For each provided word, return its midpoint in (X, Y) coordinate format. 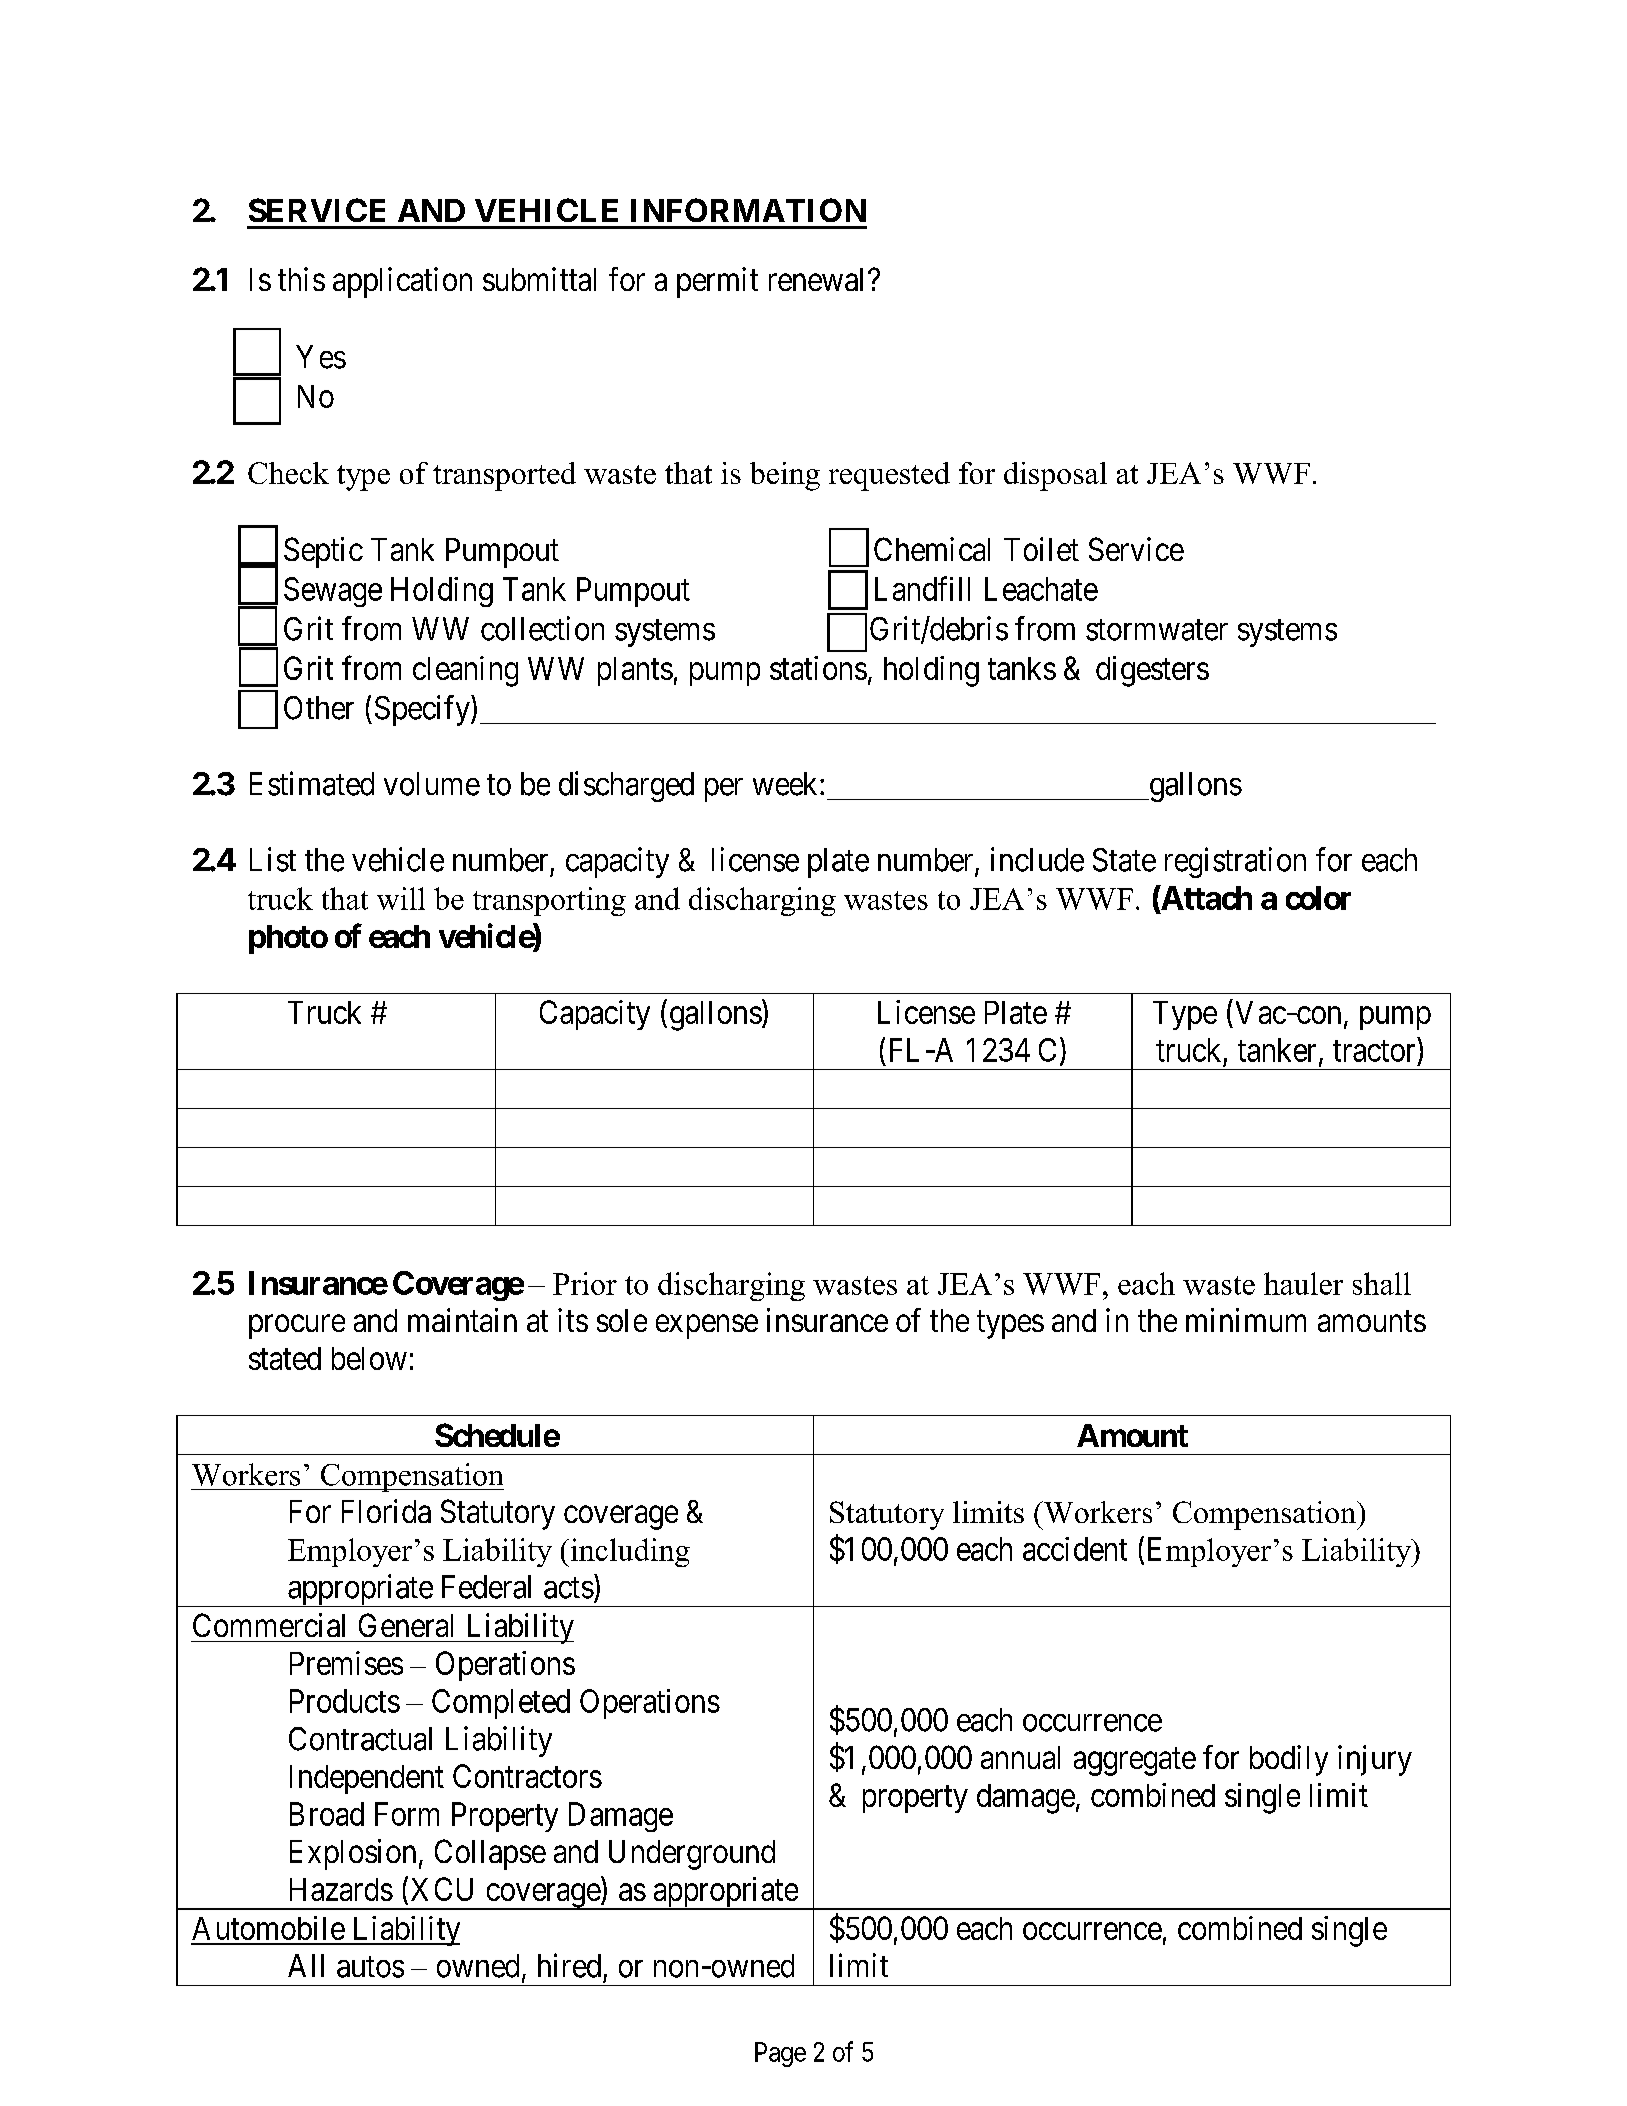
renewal (819, 279)
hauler (1303, 1283)
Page (780, 2054)
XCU (442, 1889)
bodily (1289, 1760)
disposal (1055, 476)
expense (707, 1327)
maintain (462, 1320)
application (402, 282)
